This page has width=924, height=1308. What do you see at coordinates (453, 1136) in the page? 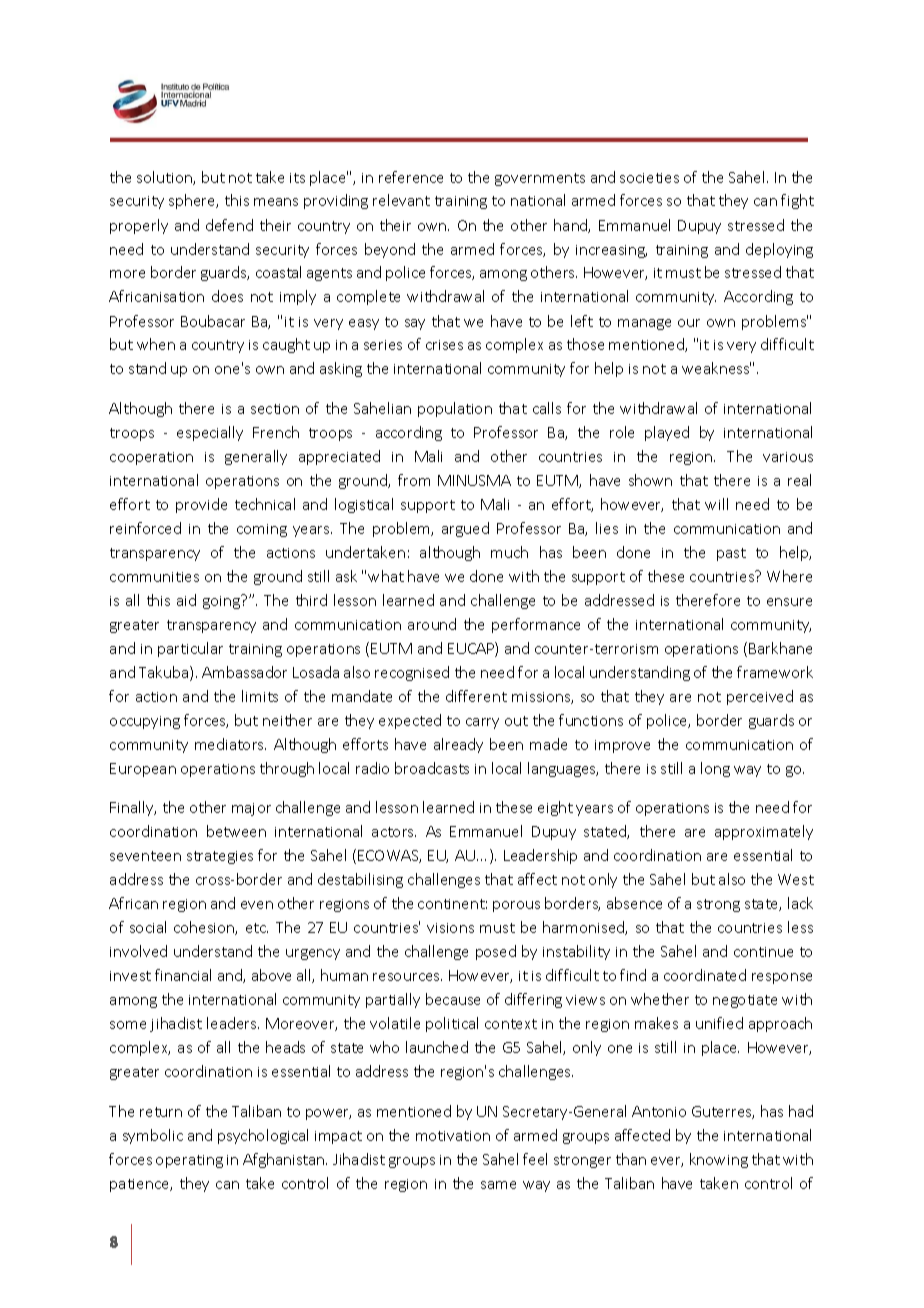
I see `motivation` at bounding box center [453, 1136].
